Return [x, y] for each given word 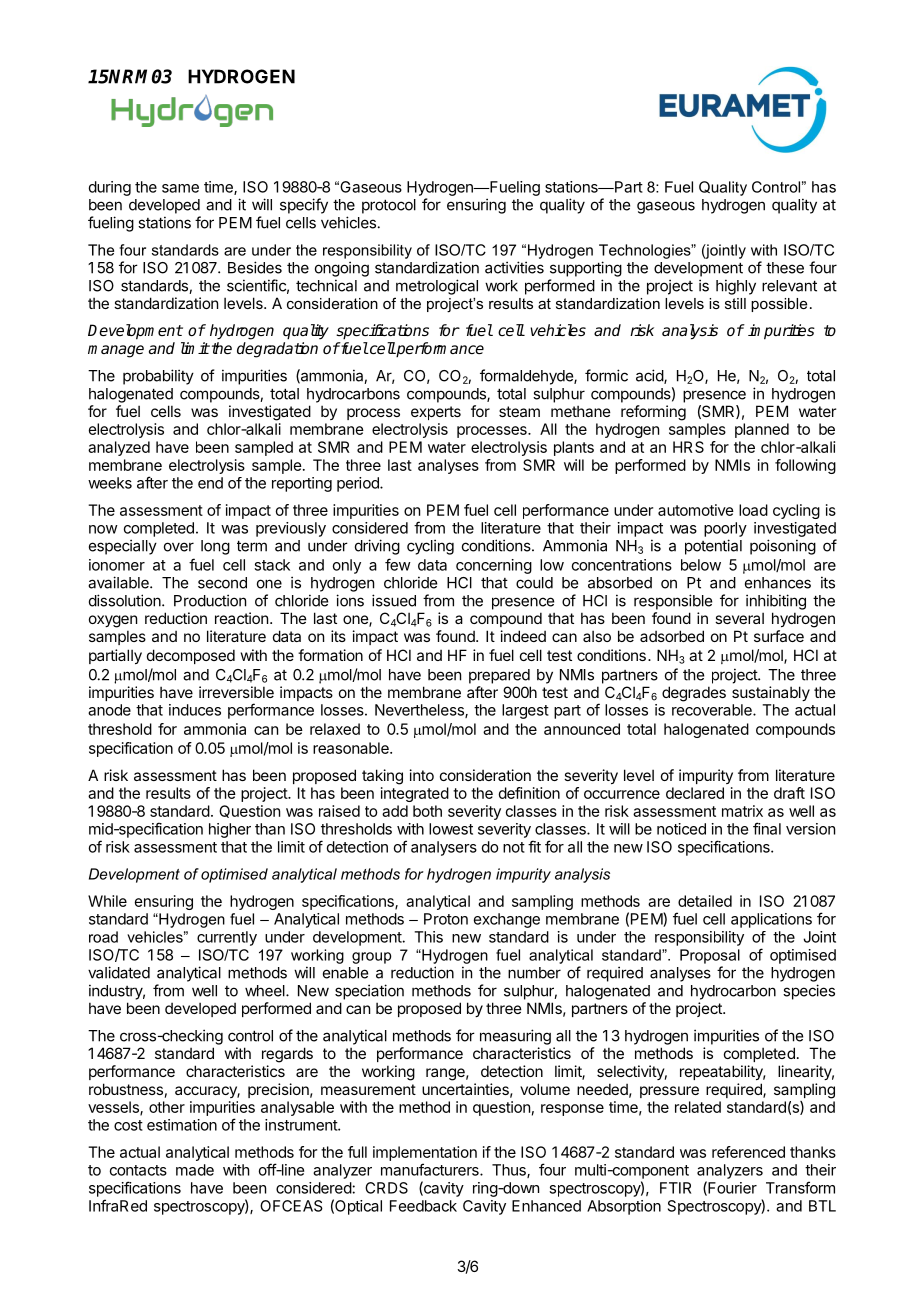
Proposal [710, 956]
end [210, 483]
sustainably [771, 693]
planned [762, 430]
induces [195, 710]
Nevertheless [420, 711]
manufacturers [431, 1169]
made [195, 1170]
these [785, 268]
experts [436, 413]
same [180, 188]
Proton [446, 919]
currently [227, 938]
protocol [389, 206]
